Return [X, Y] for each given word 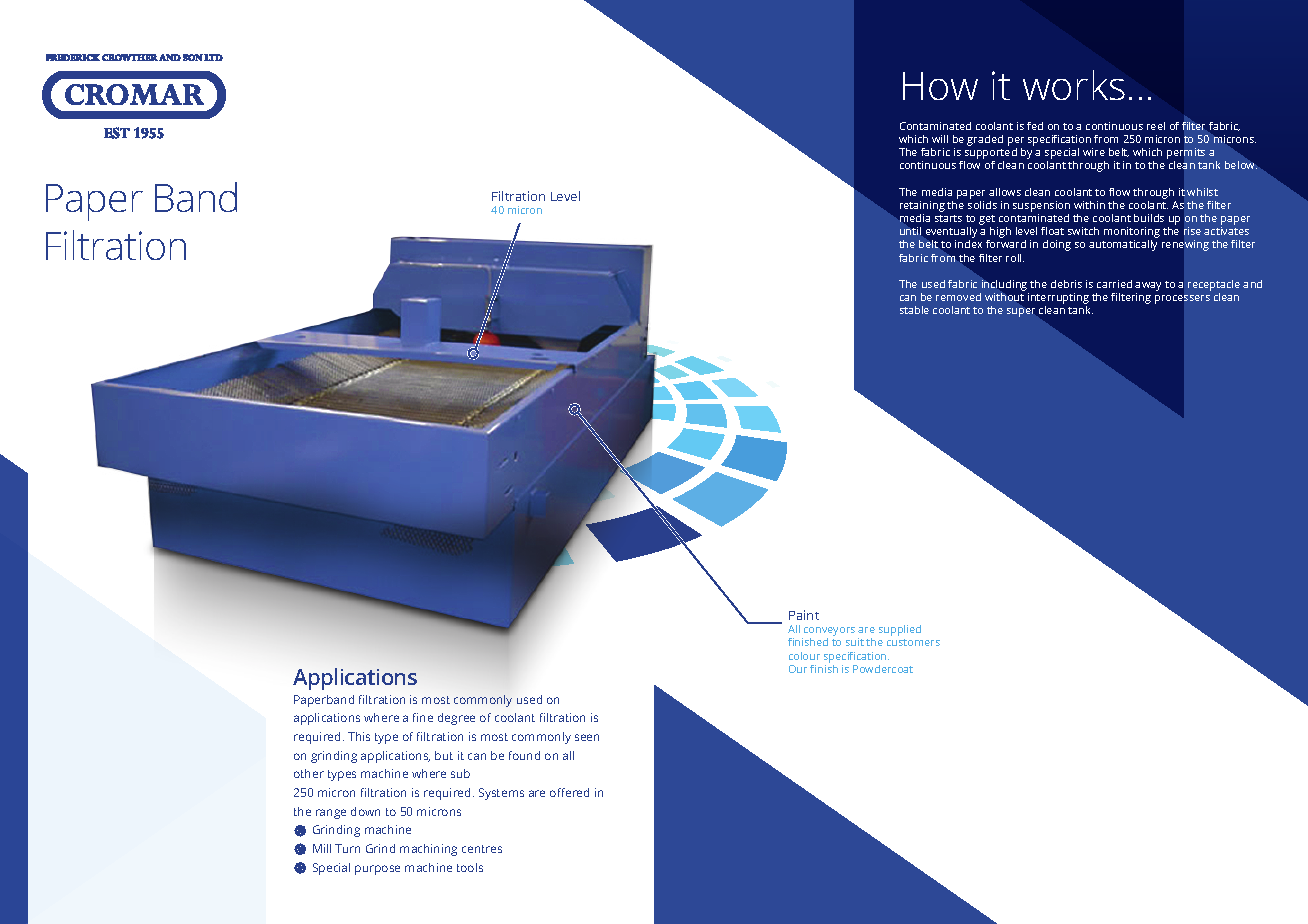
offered [569, 792]
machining [428, 850]
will [940, 139]
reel [1156, 126]
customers [913, 642]
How [940, 86]
